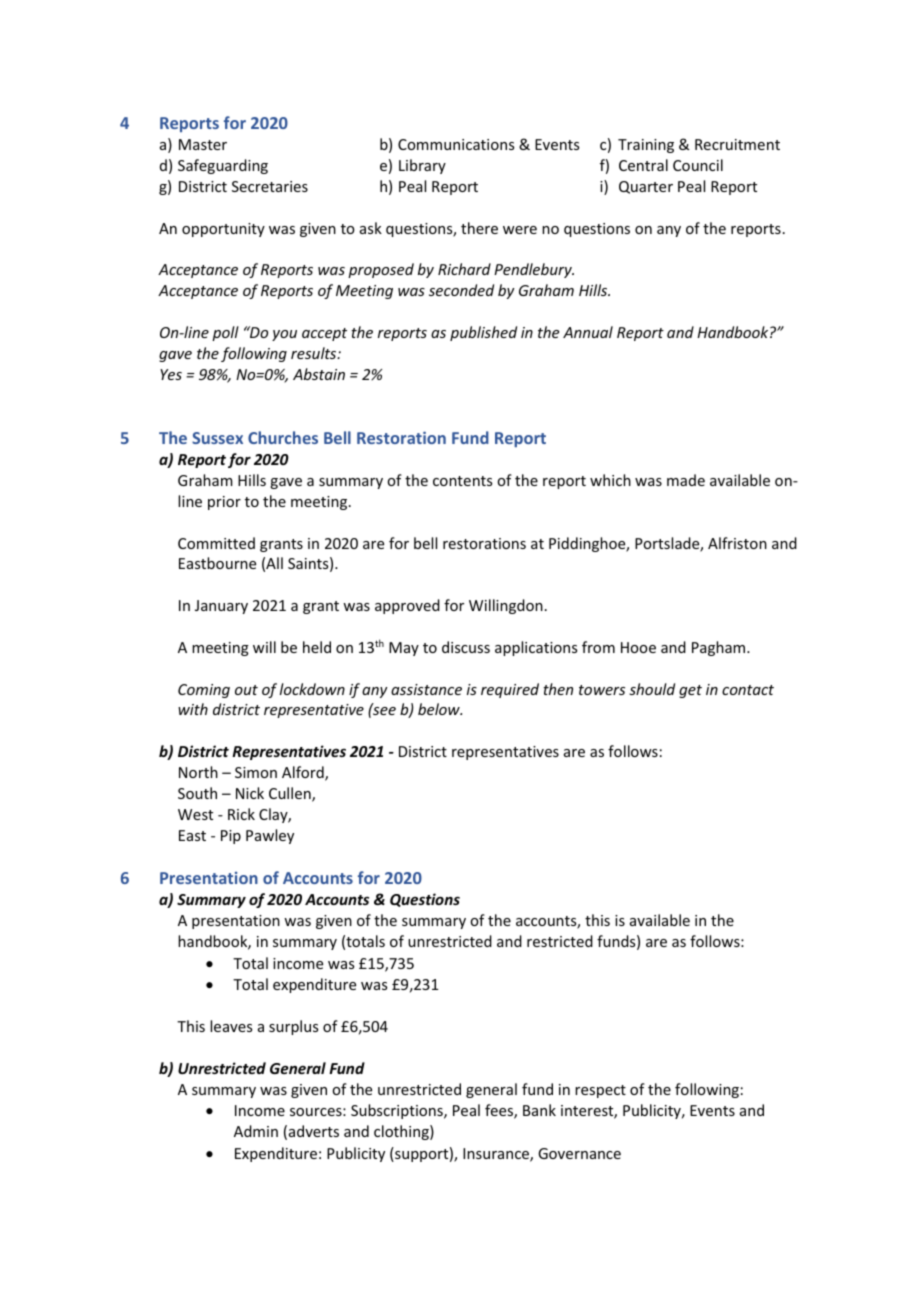  Describe the element at coordinates (456, 144) in the document. I see `Communications` at that location.
